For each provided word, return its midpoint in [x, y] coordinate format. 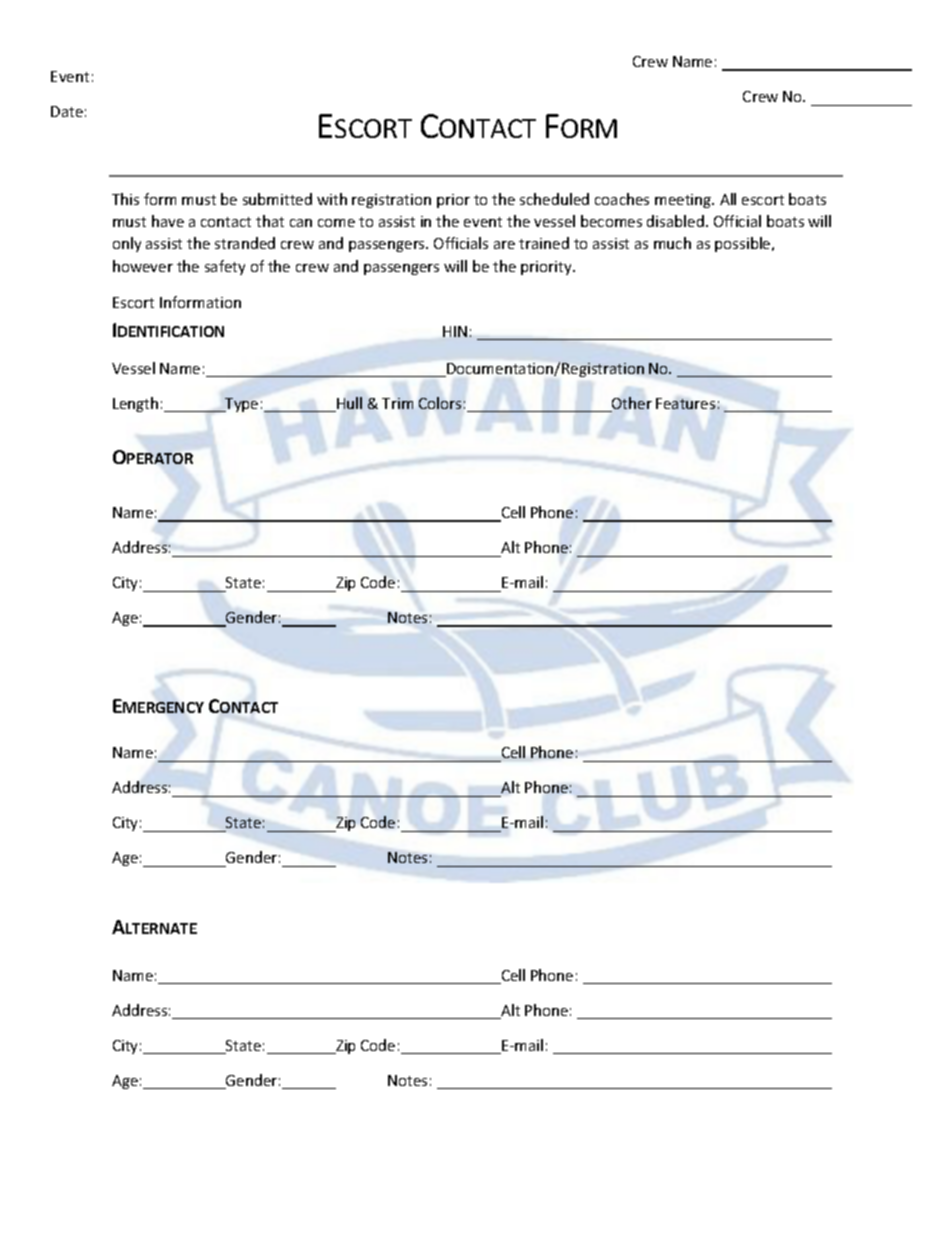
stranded [245, 243]
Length [135, 404]
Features [685, 403]
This [125, 199]
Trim [397, 403]
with [332, 199]
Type [240, 405]
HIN [455, 331]
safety [225, 267]
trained [544, 243]
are [504, 245]
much [672, 243]
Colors [440, 403]
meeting [684, 201]
